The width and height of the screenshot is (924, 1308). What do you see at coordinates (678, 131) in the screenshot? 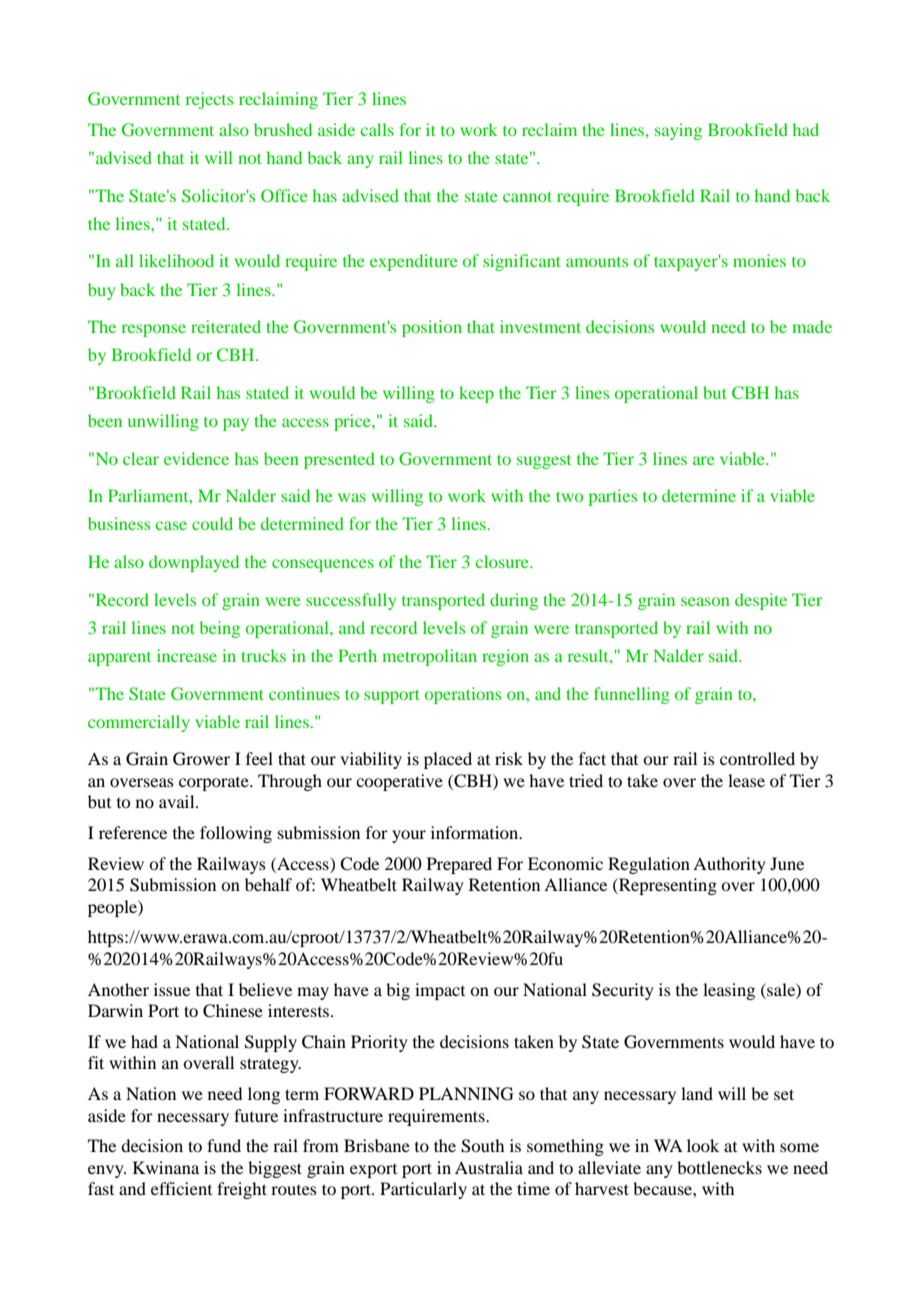
I see `saying` at bounding box center [678, 131].
